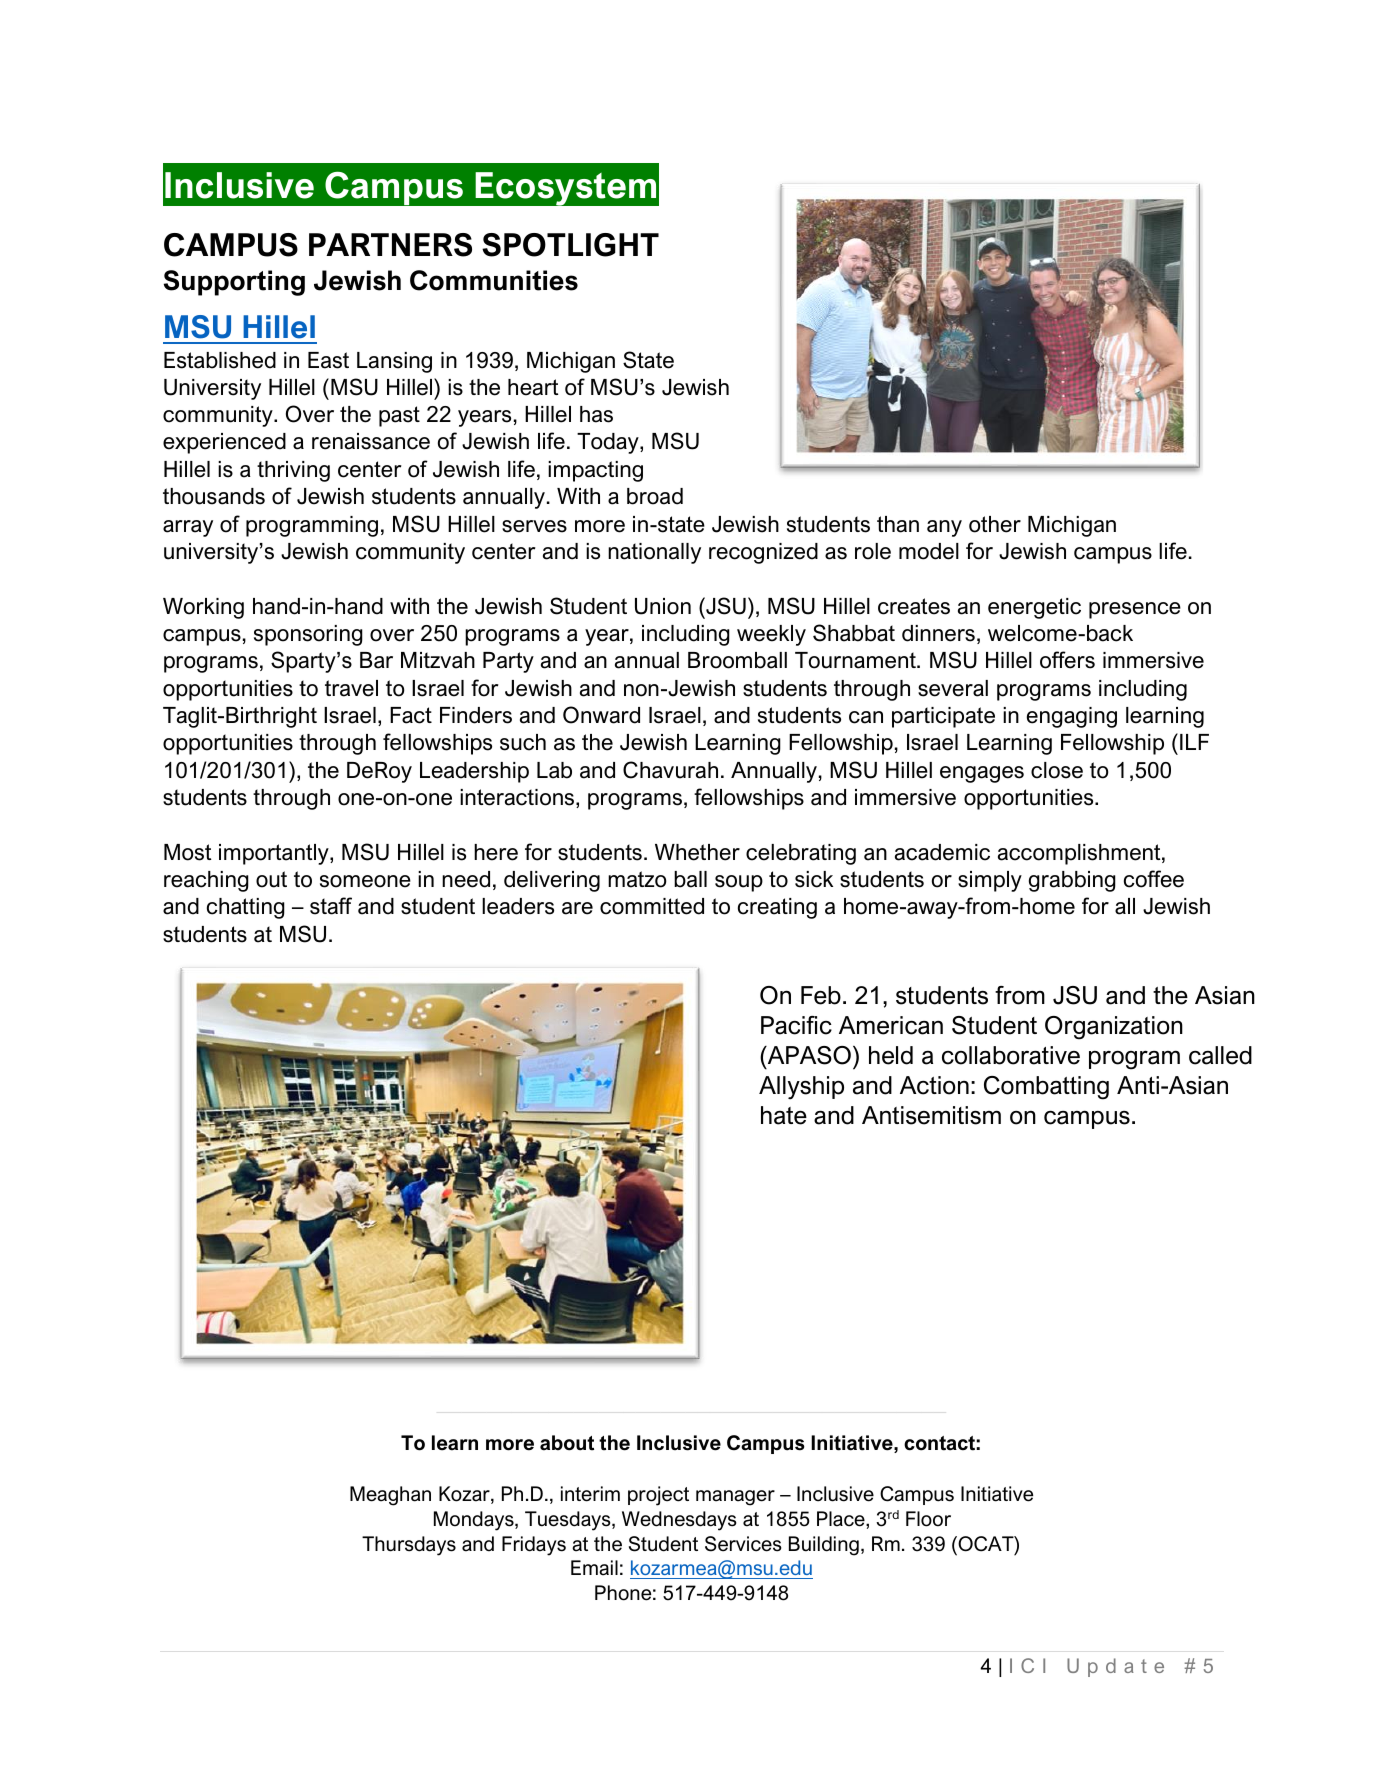 This screenshot has height=1790, width=1383. What do you see at coordinates (1072, 717) in the screenshot?
I see `engaging` at bounding box center [1072, 717].
